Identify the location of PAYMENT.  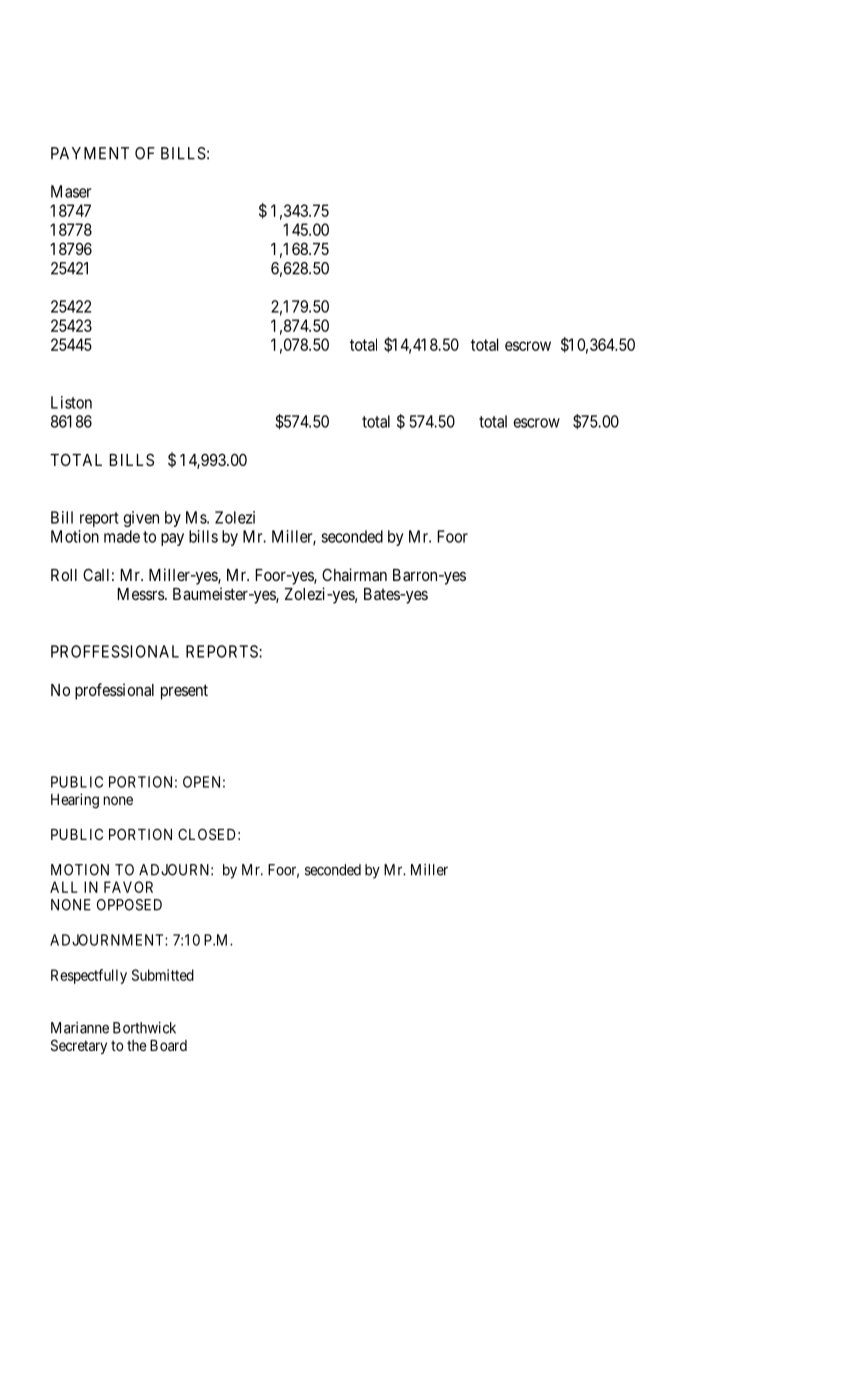
(90, 153).
